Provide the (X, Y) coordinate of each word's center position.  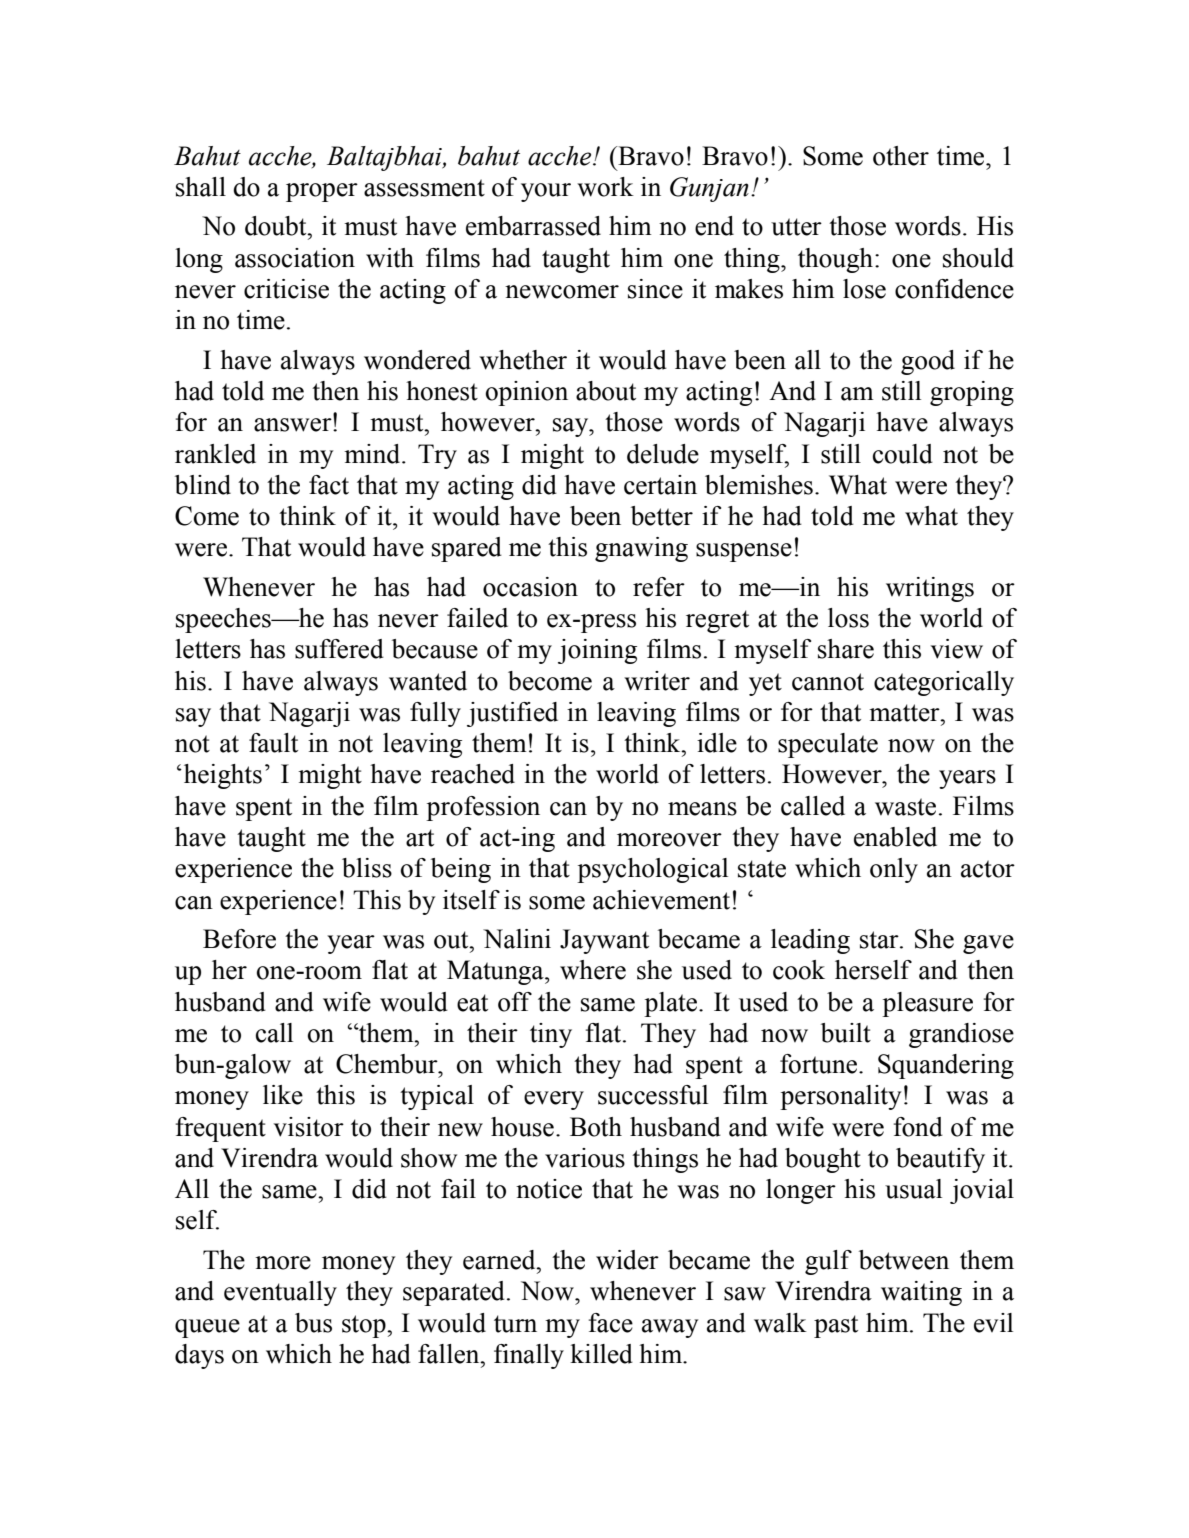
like (283, 1095)
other (901, 156)
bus (313, 1323)
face (611, 1323)
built (846, 1033)
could (903, 454)
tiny (551, 1035)
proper (322, 192)
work (605, 187)
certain (660, 485)
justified (512, 714)
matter (905, 713)
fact (329, 485)
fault (273, 743)
